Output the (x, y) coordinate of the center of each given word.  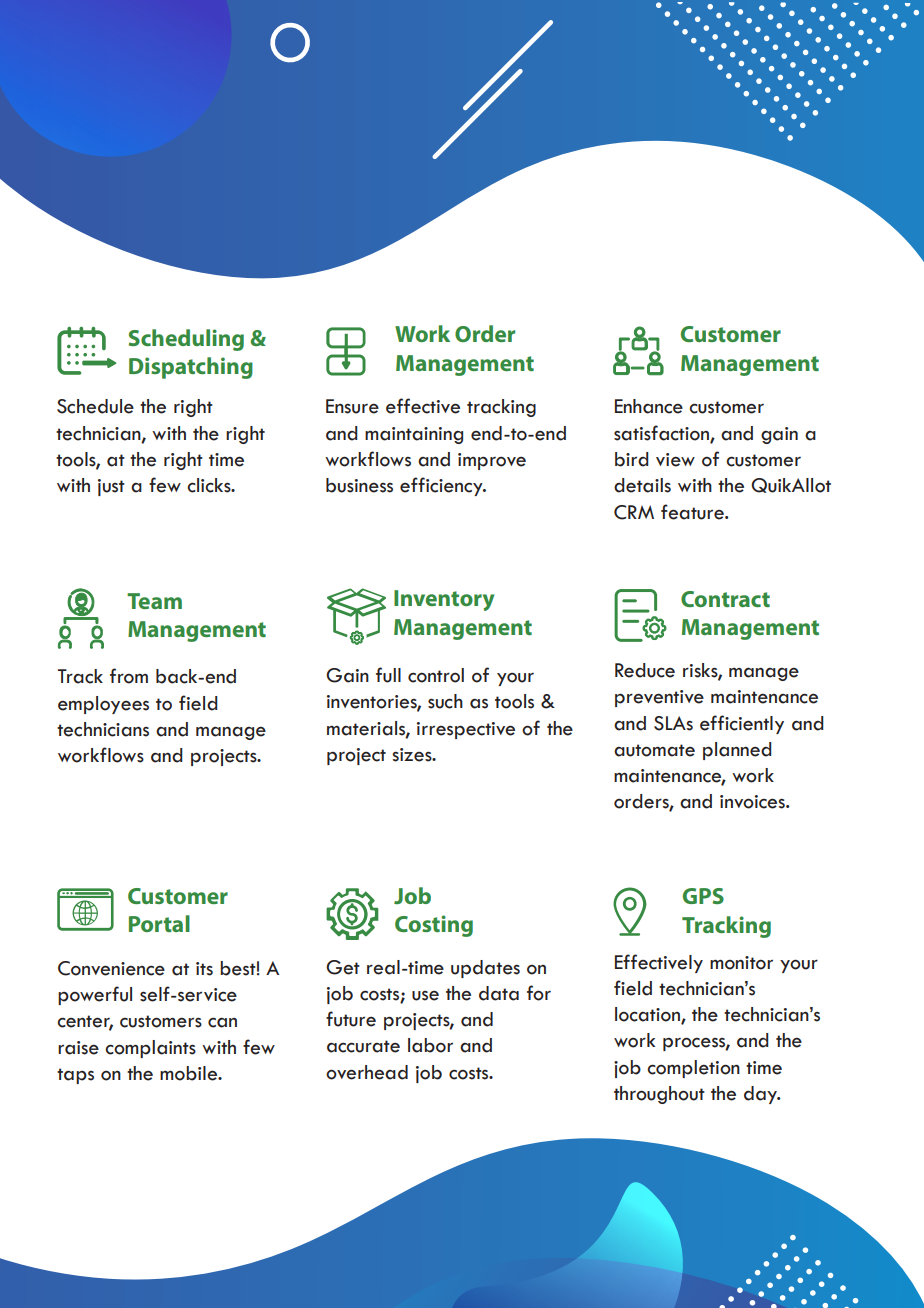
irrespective (466, 730)
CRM (634, 512)
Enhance (649, 406)
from (129, 676)
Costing (434, 926)
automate (654, 750)
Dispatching (191, 368)
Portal (159, 923)
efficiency (442, 486)
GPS (703, 896)
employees (103, 705)
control (436, 675)
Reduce (645, 670)
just (111, 487)
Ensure (352, 406)
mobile (190, 1073)
